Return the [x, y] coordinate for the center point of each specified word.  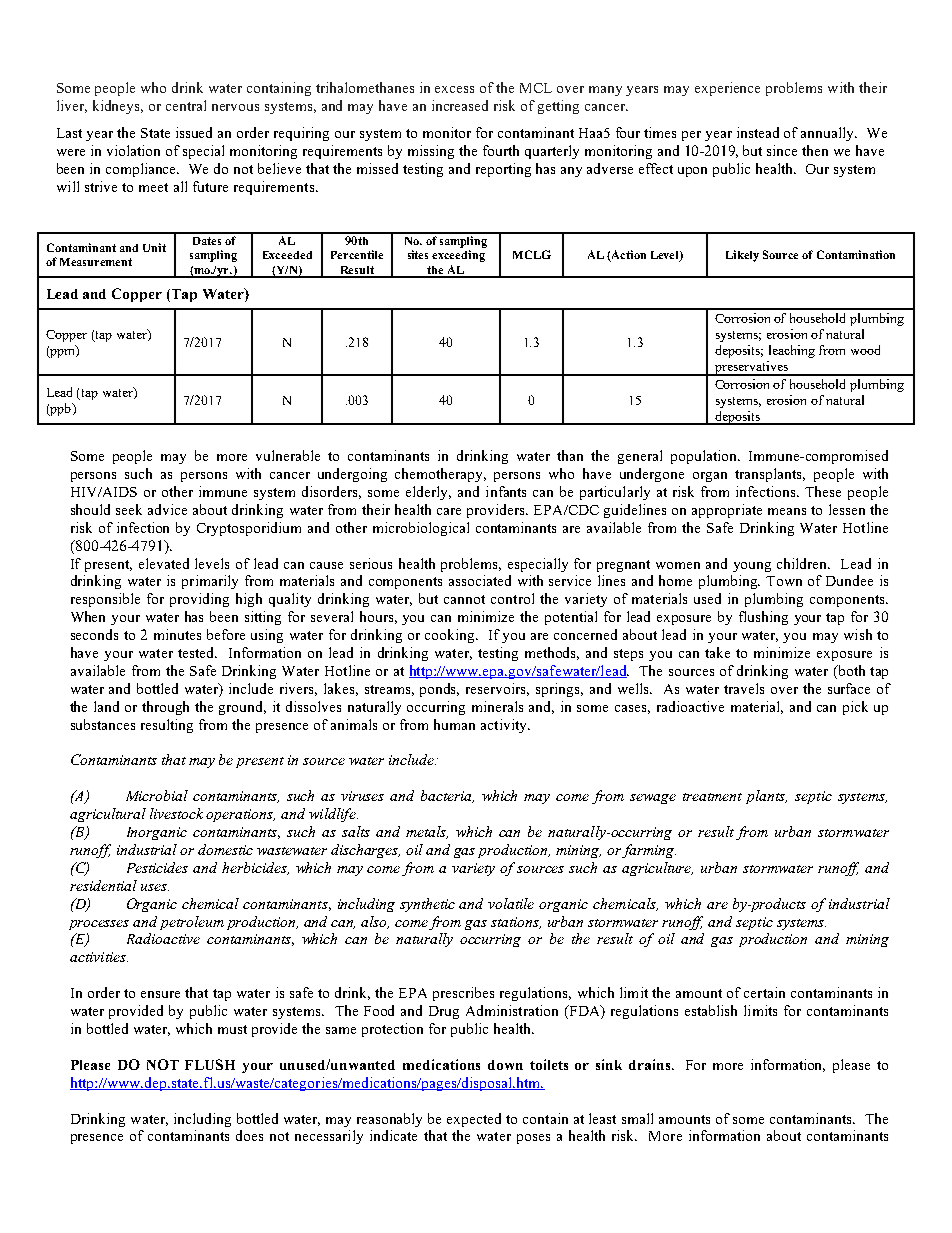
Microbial [157, 795]
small [637, 1118]
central [186, 105]
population [705, 457]
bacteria [447, 796]
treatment [712, 797]
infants [506, 491]
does [249, 1135]
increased [460, 105]
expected [474, 1120]
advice [167, 509]
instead [758, 132]
